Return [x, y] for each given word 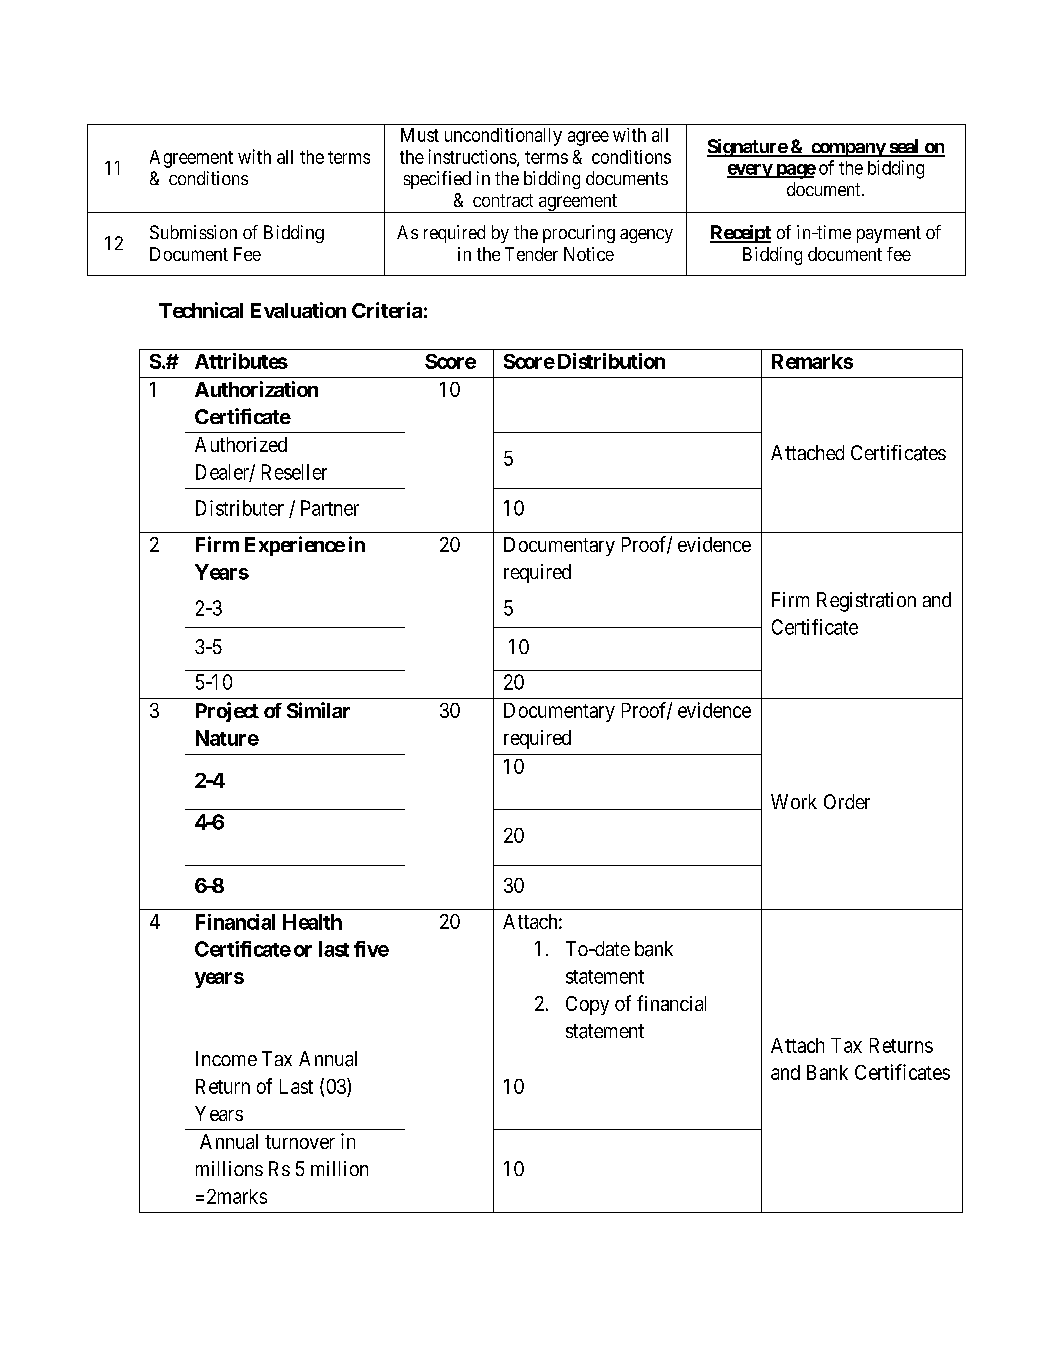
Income [226, 1058]
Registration [866, 602]
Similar [318, 710]
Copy [587, 1005]
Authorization [256, 389]
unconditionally [503, 137]
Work [794, 801]
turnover [300, 1142]
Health [312, 922]
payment [889, 234]
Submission [193, 232]
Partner [330, 508]
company [848, 150]
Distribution [611, 361]
